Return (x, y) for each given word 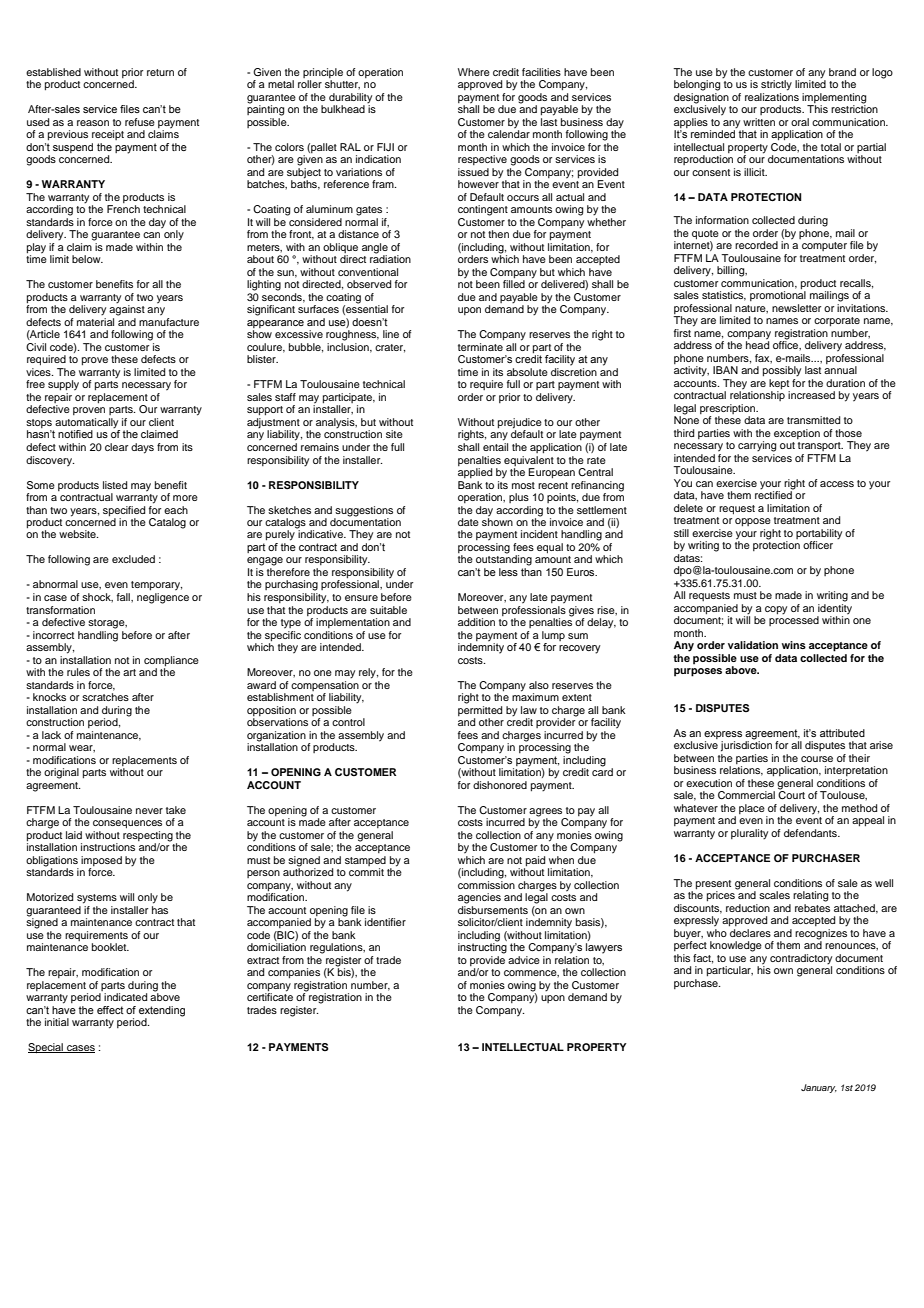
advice (524, 960)
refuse (140, 122)
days (142, 448)
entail (495, 447)
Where (474, 72)
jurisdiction (746, 745)
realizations (772, 95)
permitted (480, 709)
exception (797, 434)
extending (162, 1011)
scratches (105, 697)
